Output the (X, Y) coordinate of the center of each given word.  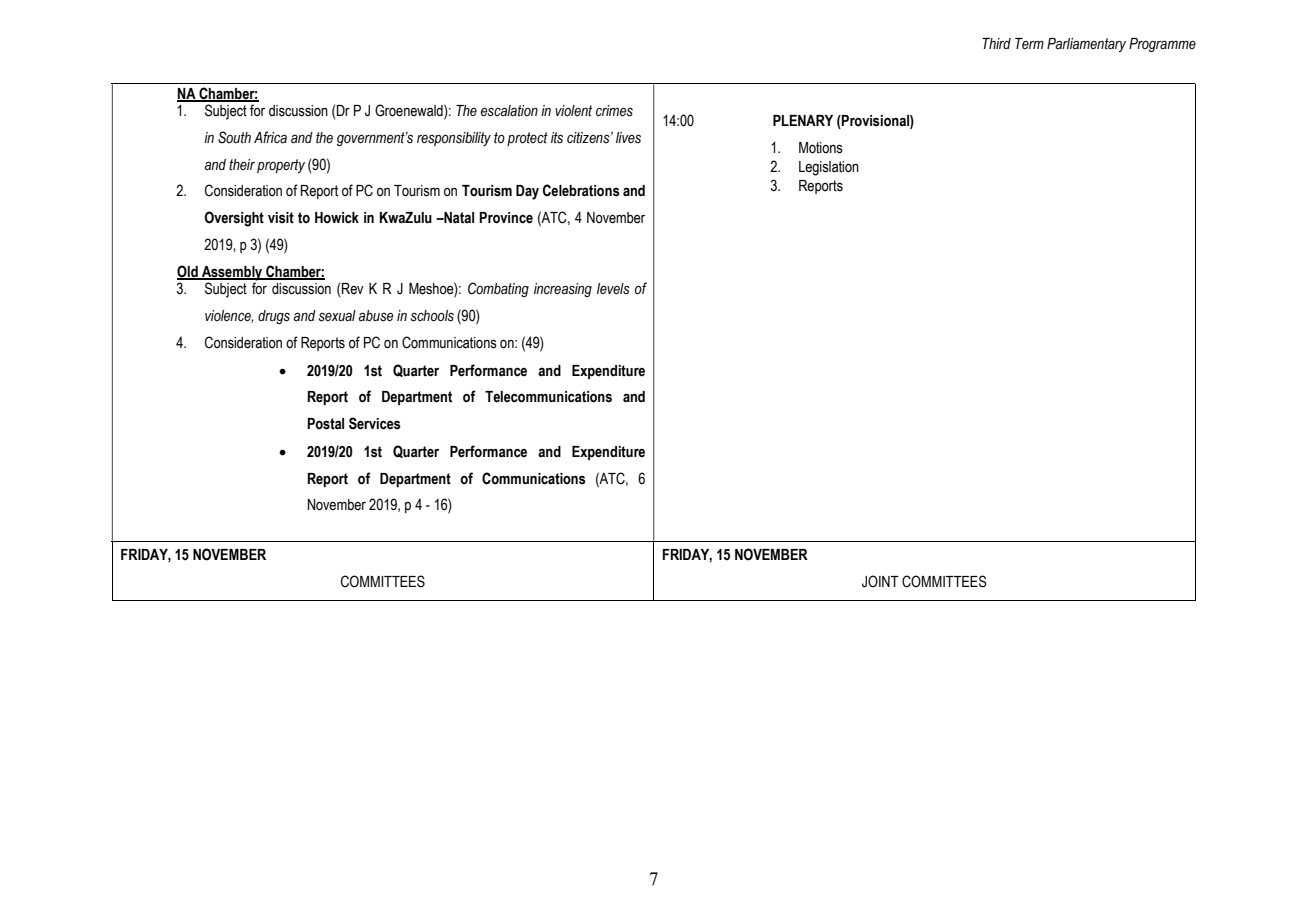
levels (613, 289)
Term (1029, 43)
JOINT (880, 581)
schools (432, 316)
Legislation (829, 168)
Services (375, 423)
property (281, 166)
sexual (337, 316)
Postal (325, 424)
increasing (563, 290)
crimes (614, 111)
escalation (509, 111)
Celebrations (581, 190)
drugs (274, 317)
